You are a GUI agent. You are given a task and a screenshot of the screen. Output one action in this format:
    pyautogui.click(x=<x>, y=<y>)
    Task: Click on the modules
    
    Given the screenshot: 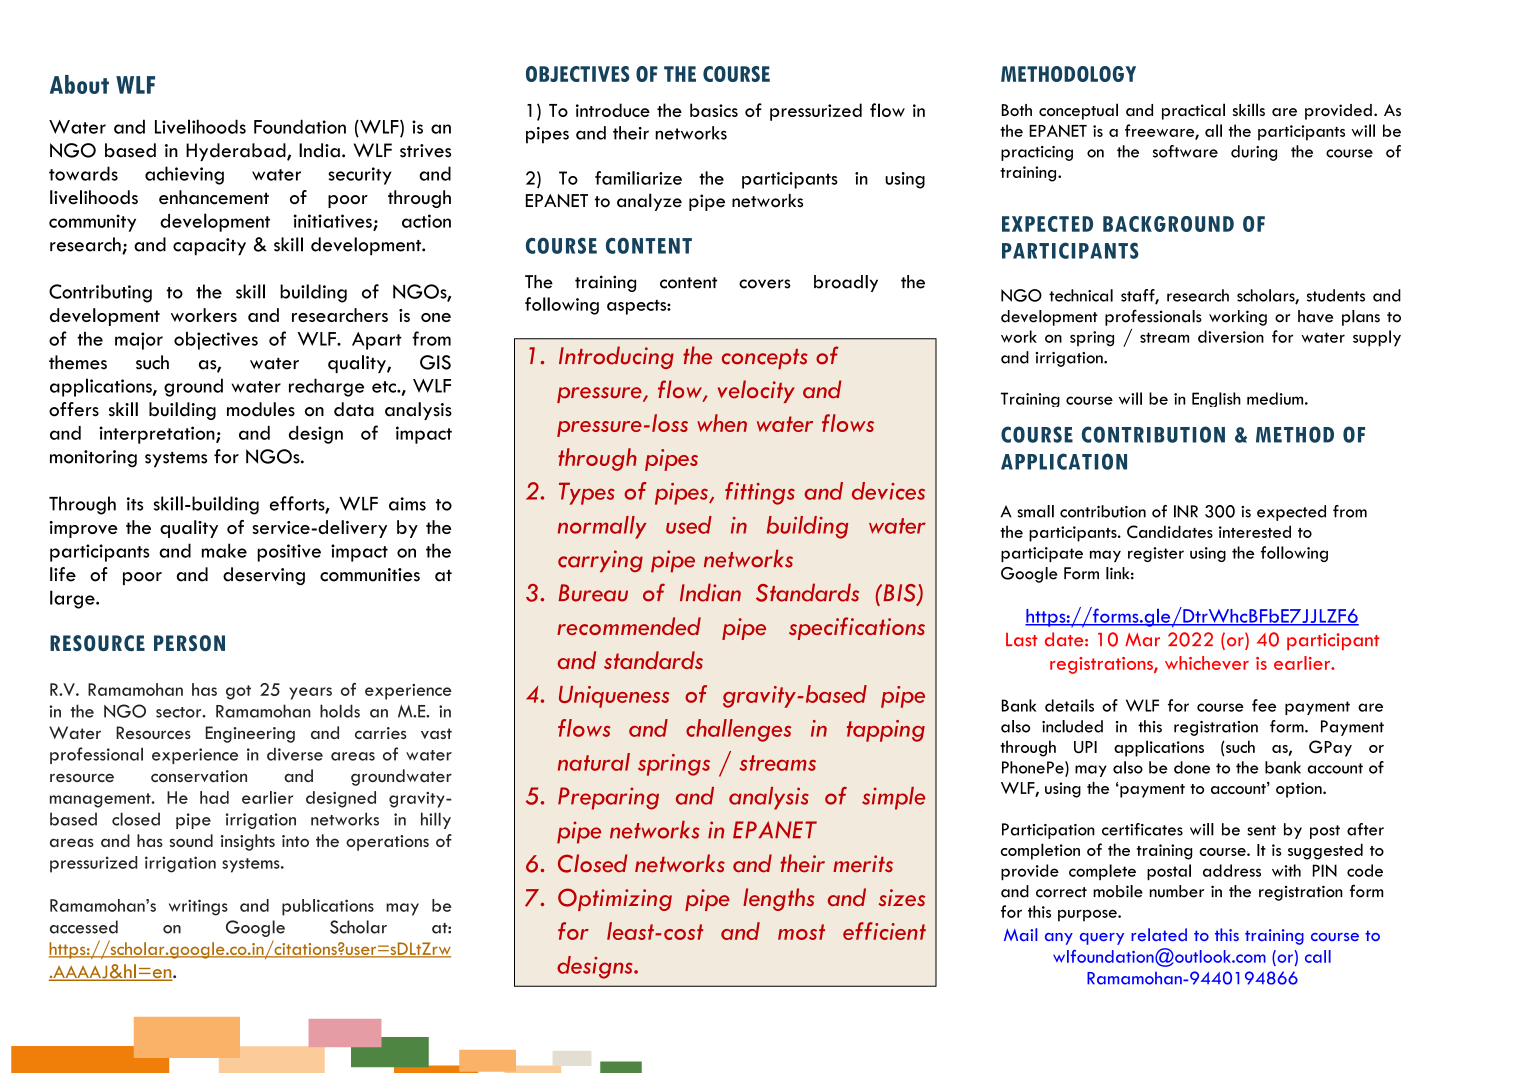 What is the action you would take?
    pyautogui.click(x=261, y=409)
